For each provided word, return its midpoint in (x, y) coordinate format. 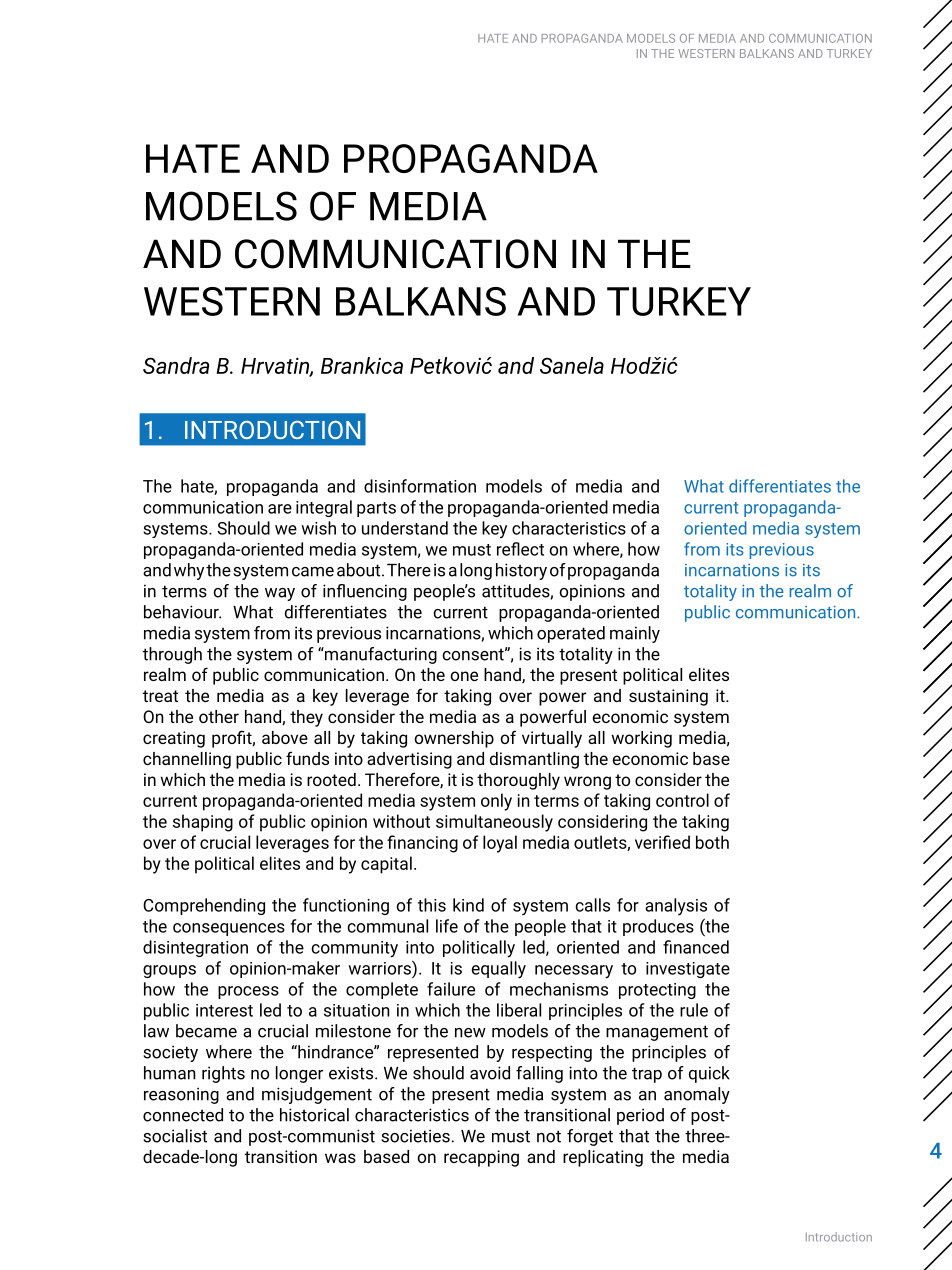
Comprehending (204, 906)
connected (183, 1115)
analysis (676, 906)
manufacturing (380, 655)
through (172, 655)
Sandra (176, 365)
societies (415, 1136)
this (432, 905)
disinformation (420, 486)
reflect (520, 549)
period (640, 1116)
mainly (635, 634)
